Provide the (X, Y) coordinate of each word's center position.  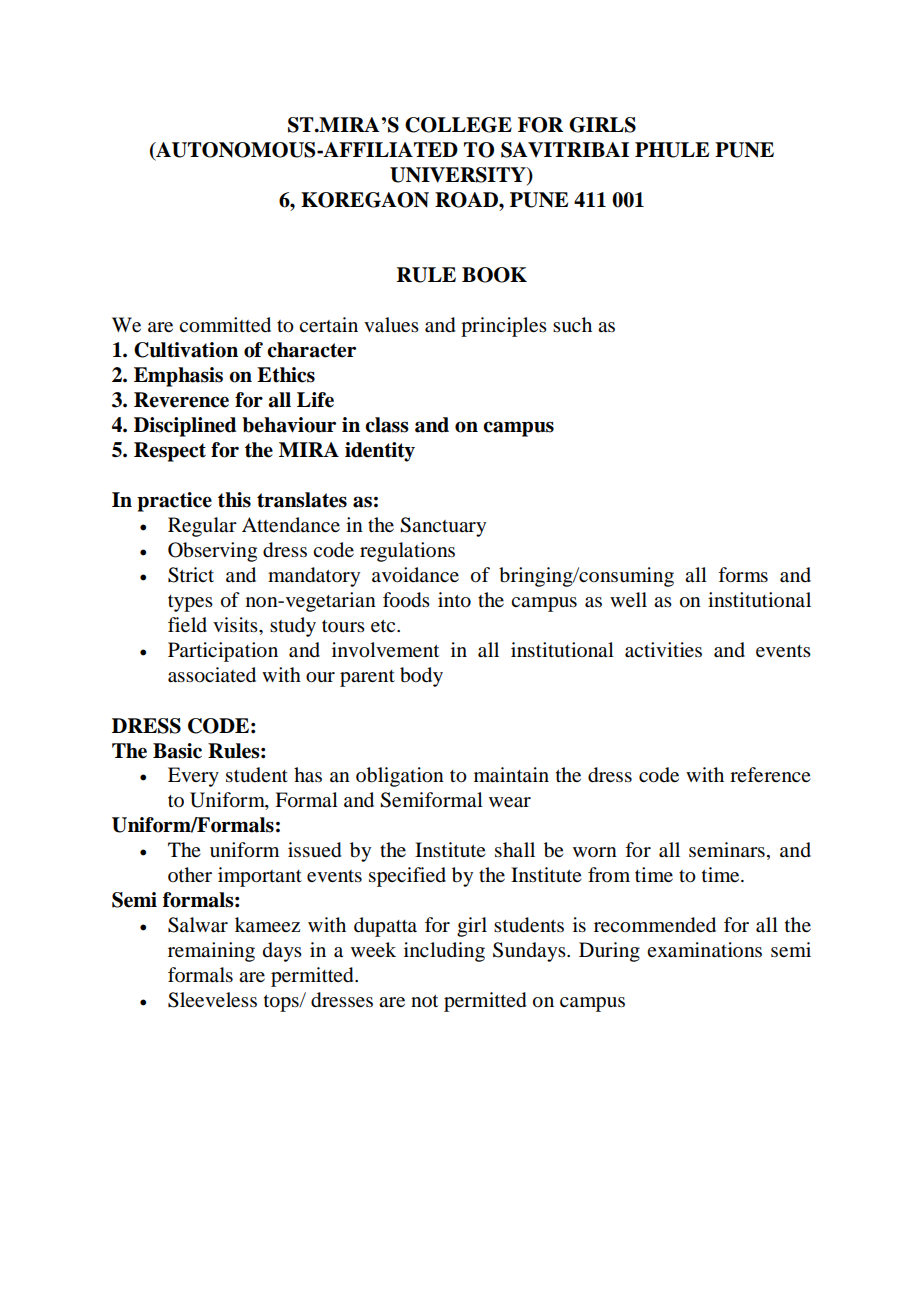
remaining (211, 952)
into (454, 600)
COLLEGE (458, 125)
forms (743, 575)
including (444, 952)
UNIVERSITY (459, 176)
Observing (212, 552)
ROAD (467, 200)
